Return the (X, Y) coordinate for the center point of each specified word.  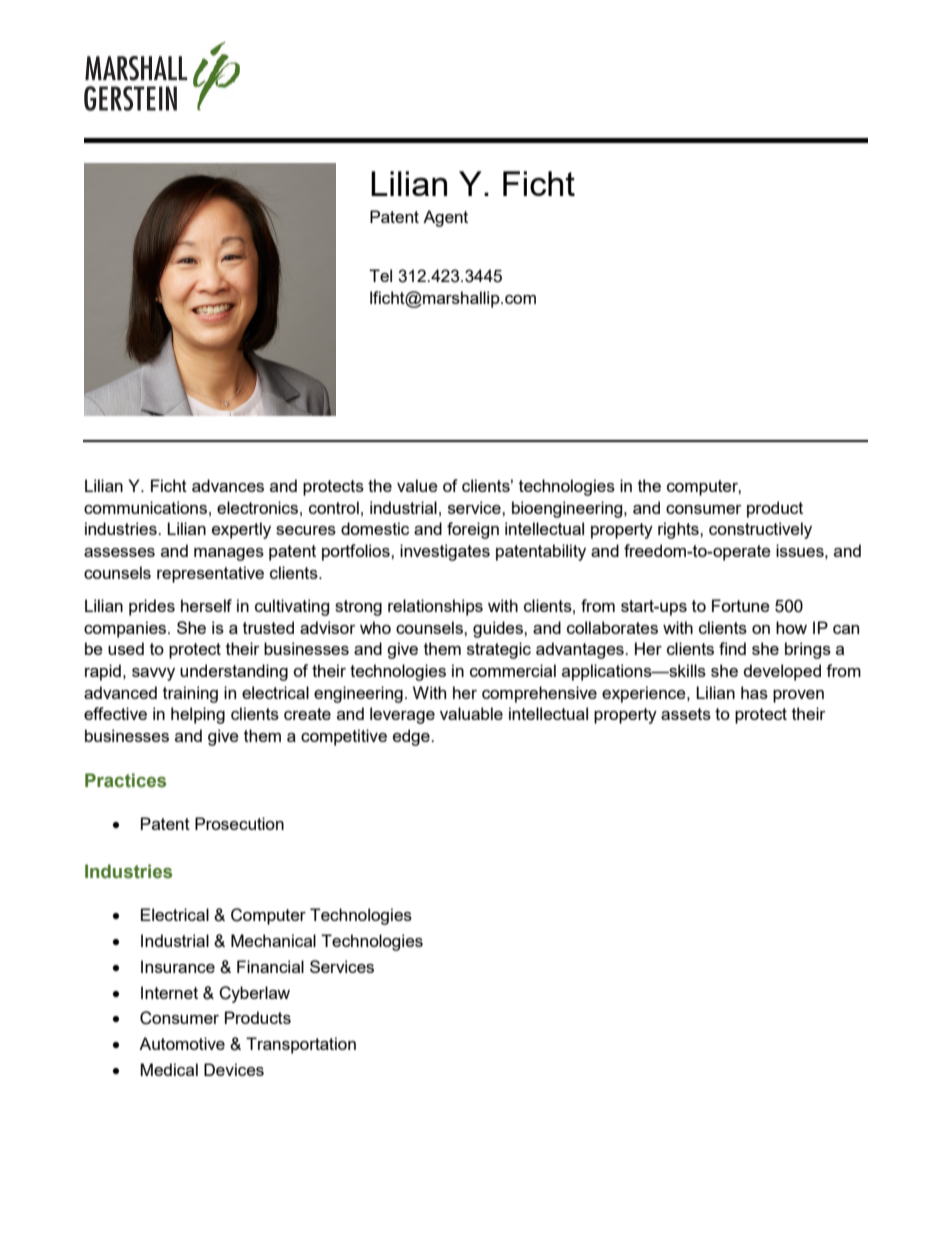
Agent (445, 218)
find (732, 648)
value (417, 485)
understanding (234, 672)
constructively (760, 530)
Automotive (182, 1043)
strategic (499, 650)
